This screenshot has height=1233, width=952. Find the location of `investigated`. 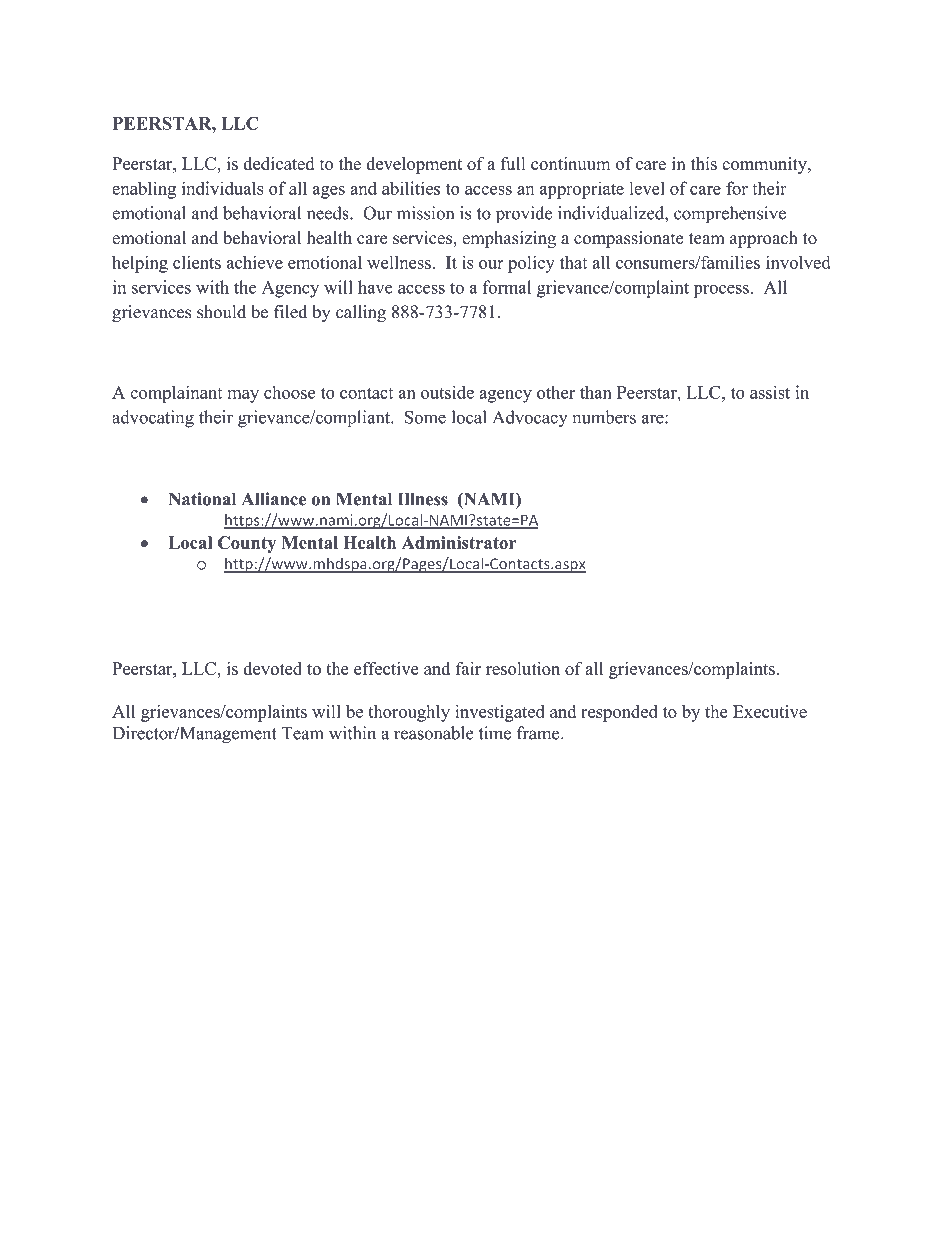

investigated is located at coordinates (500, 713).
